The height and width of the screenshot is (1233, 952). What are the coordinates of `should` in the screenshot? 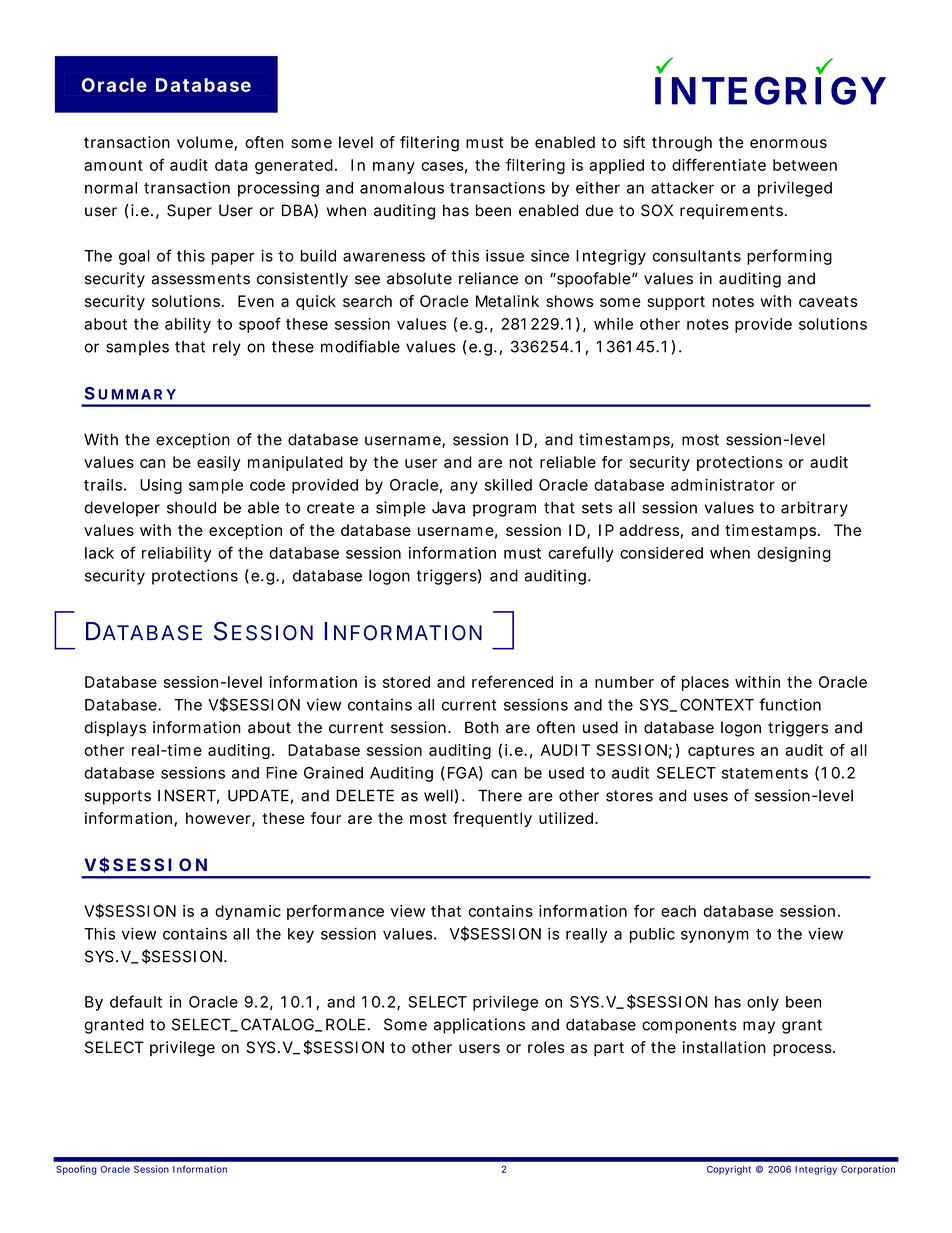 It's located at (191, 507).
